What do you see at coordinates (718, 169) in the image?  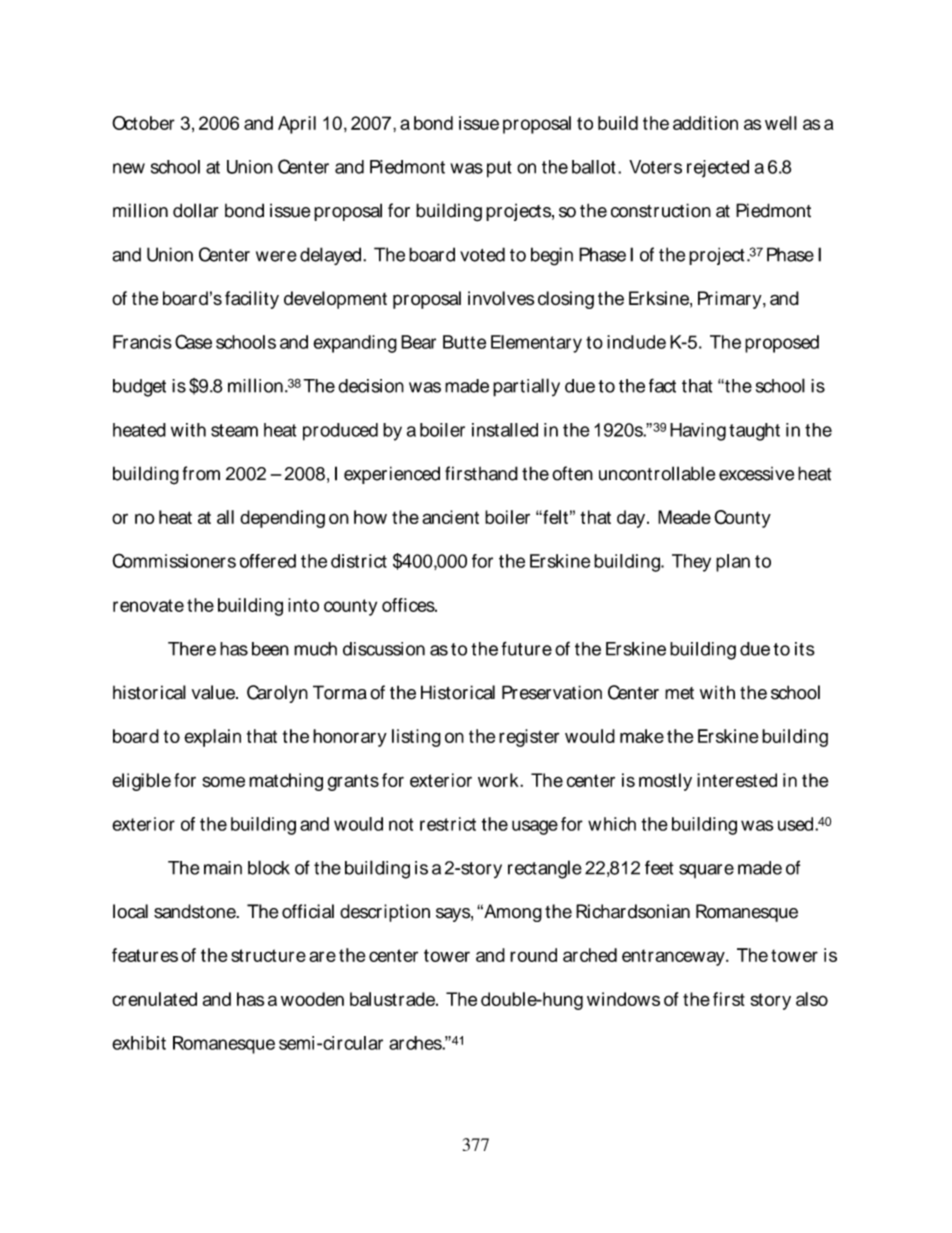 I see `rejected` at bounding box center [718, 169].
